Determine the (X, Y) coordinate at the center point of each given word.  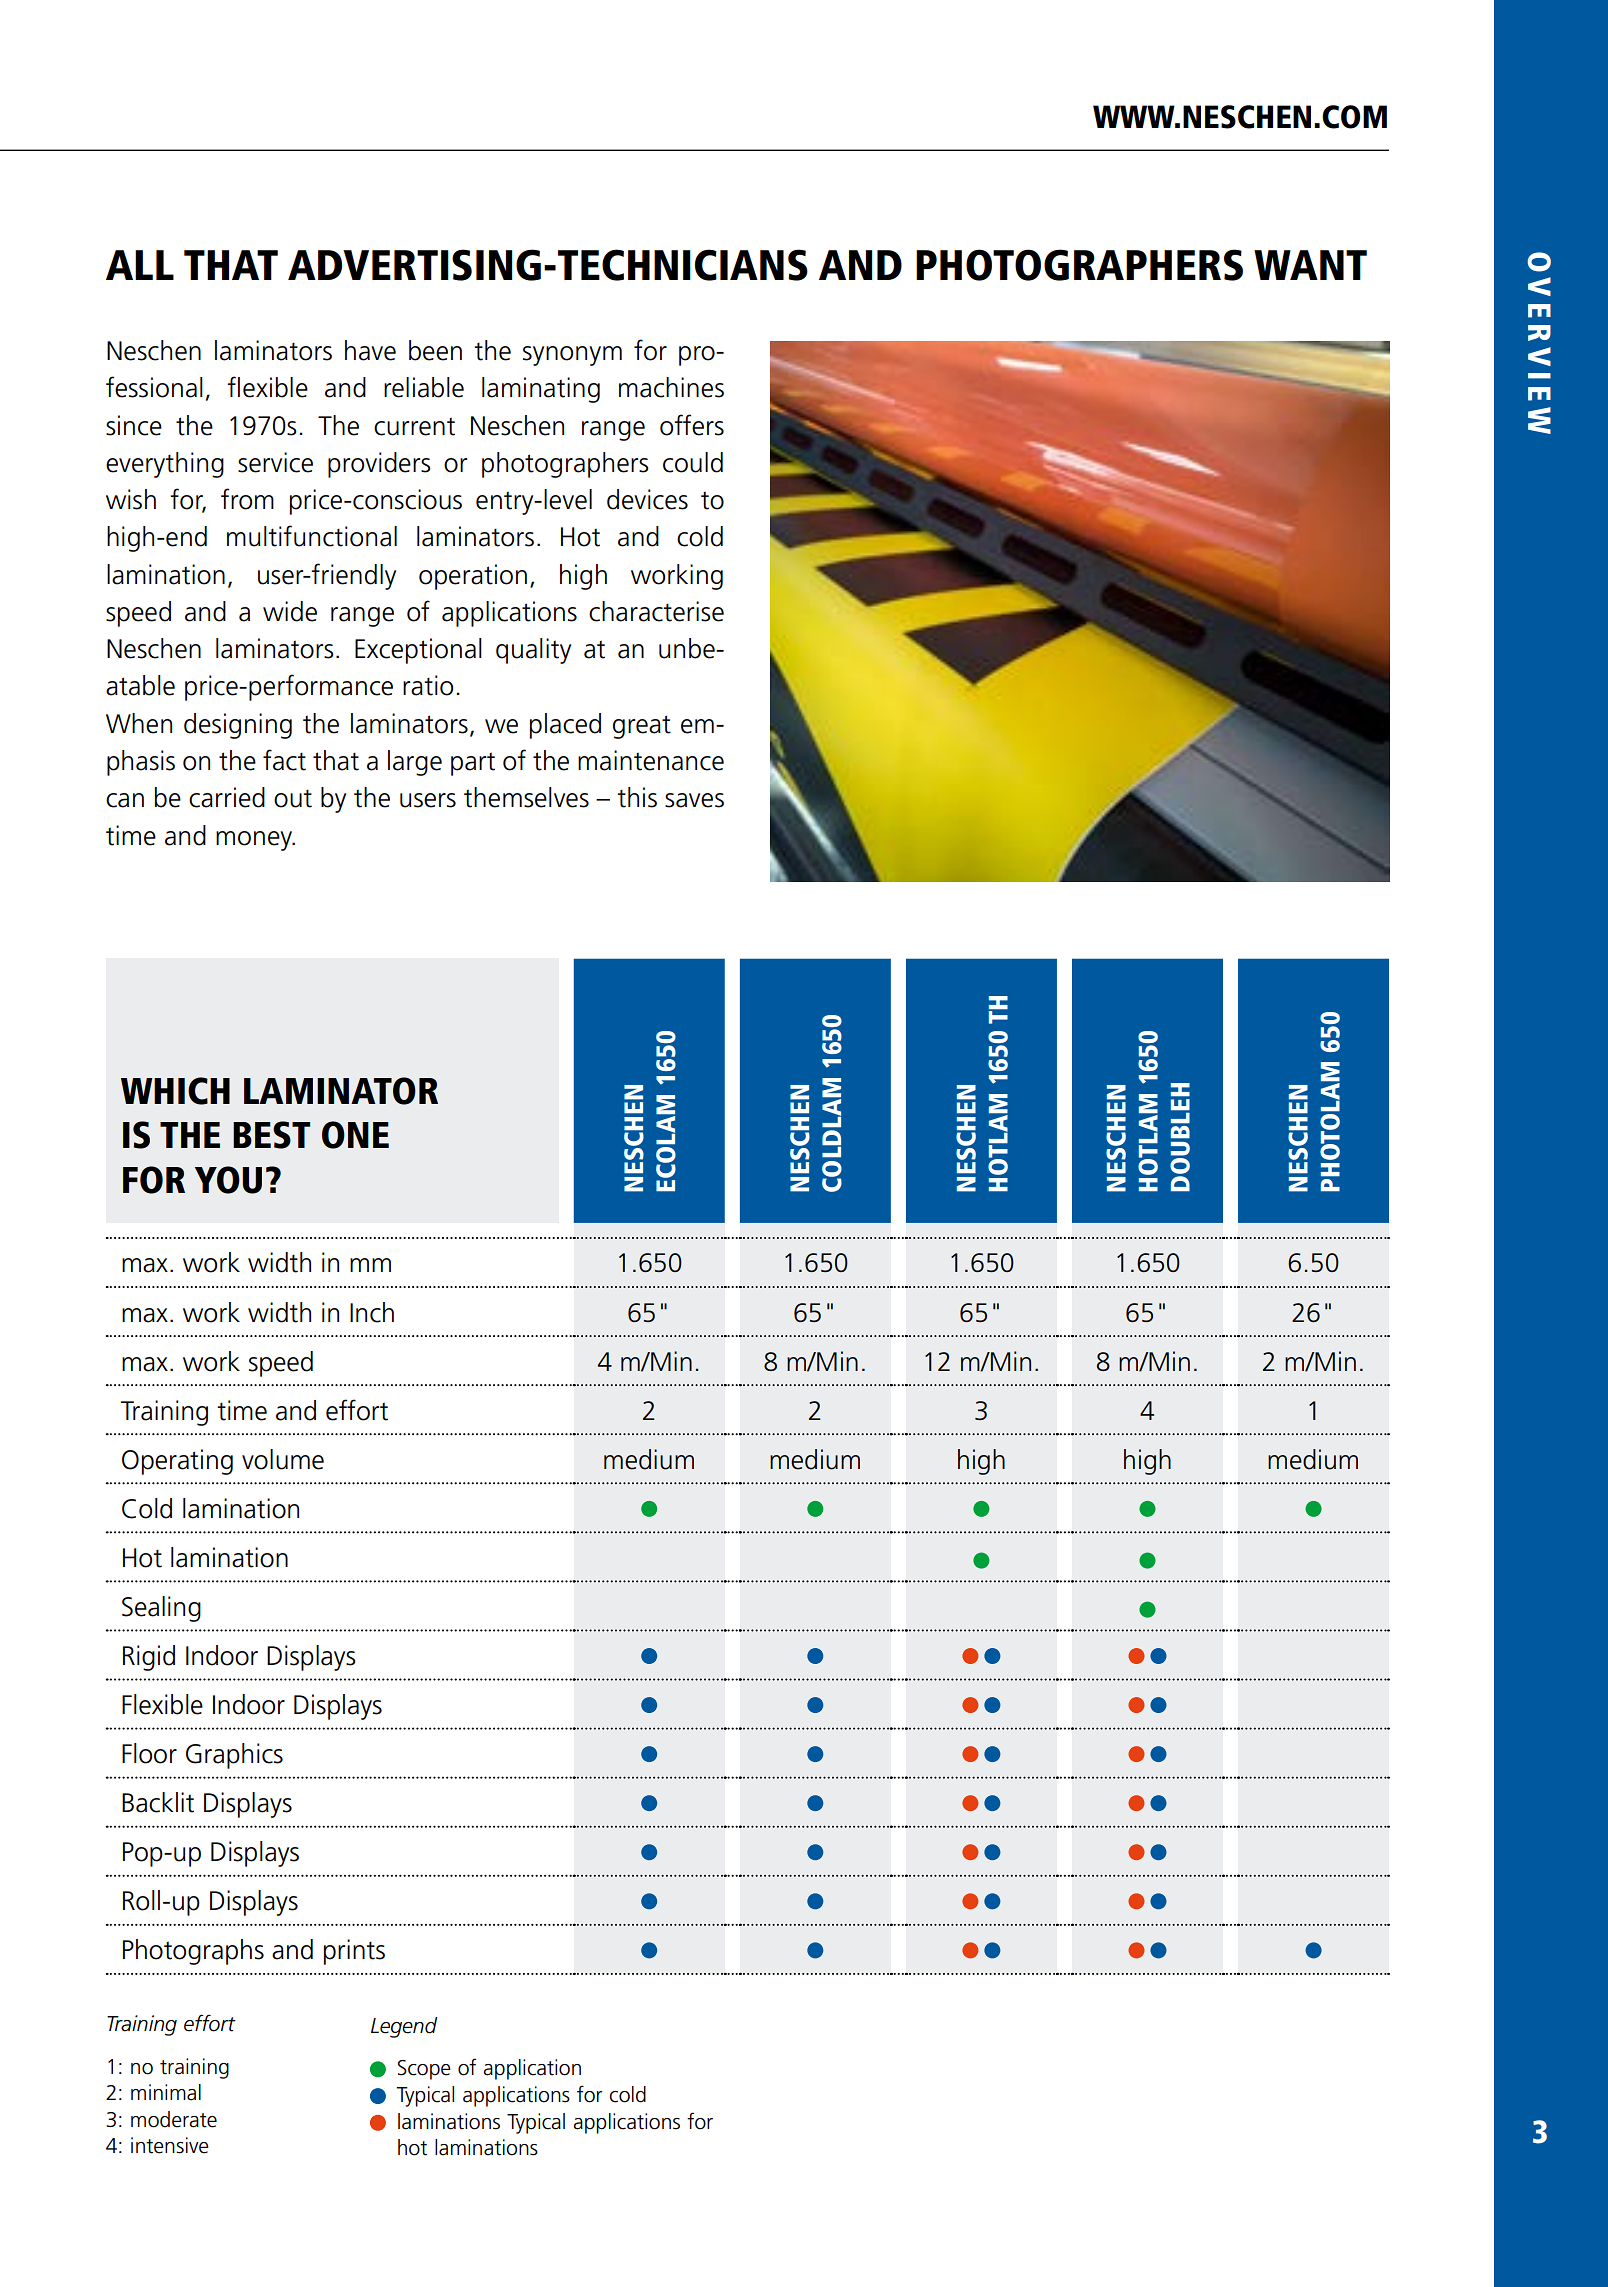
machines (671, 387)
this (637, 797)
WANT (1310, 265)
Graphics (234, 1756)
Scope (424, 2070)
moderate (174, 2119)
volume (283, 1459)
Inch (372, 1312)
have (370, 350)
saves (694, 800)
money (255, 841)
